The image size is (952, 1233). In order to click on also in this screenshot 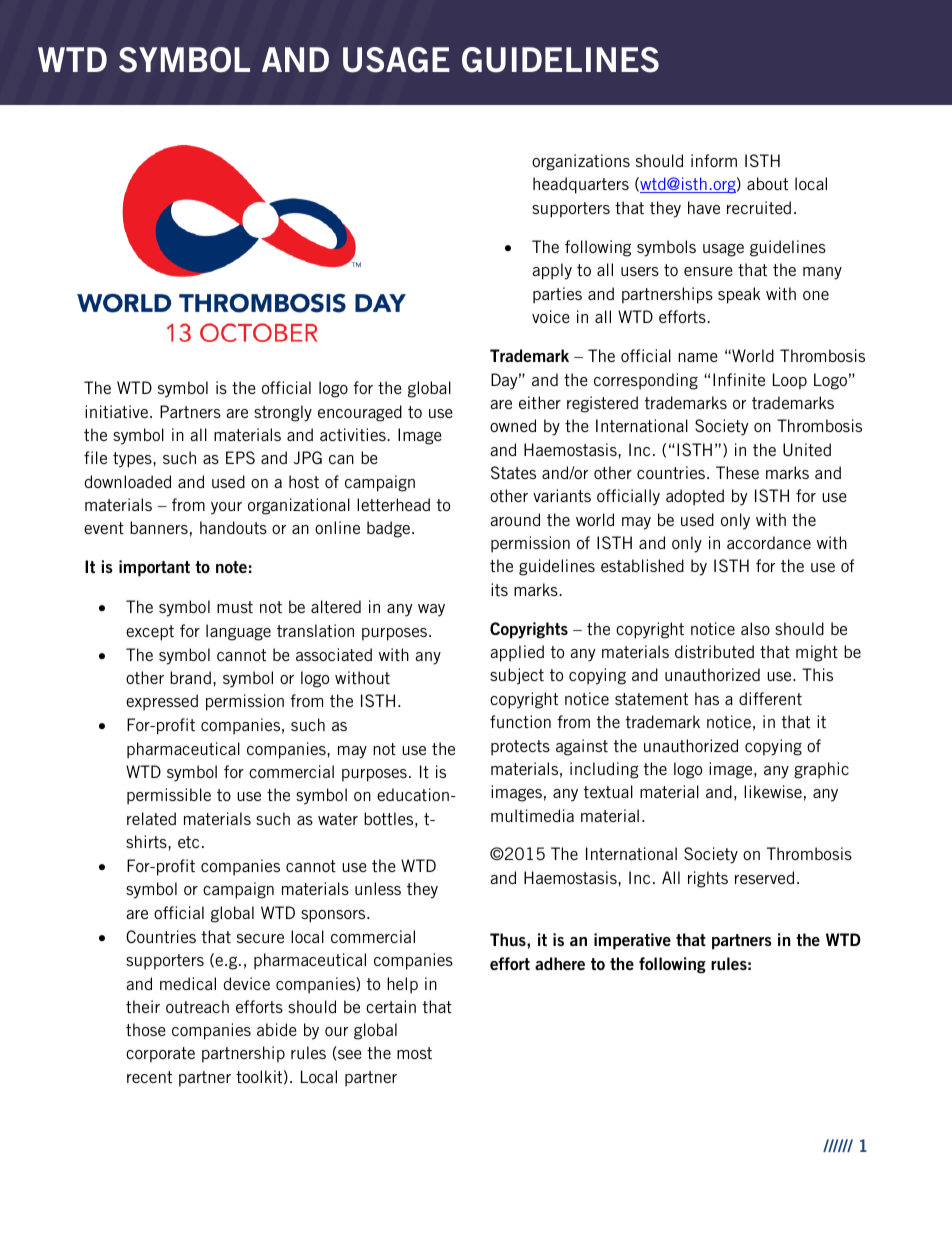, I will do `click(755, 628)`.
